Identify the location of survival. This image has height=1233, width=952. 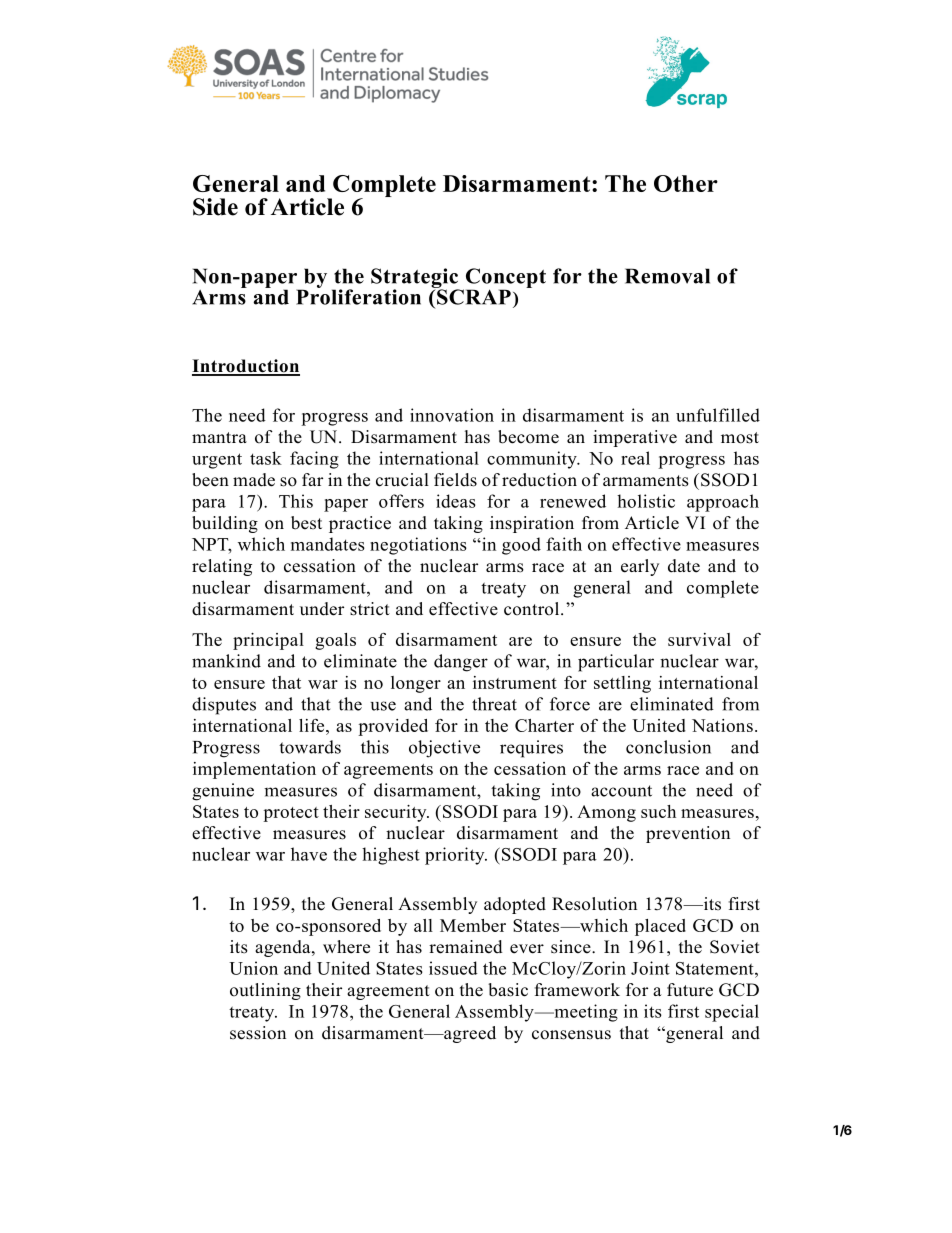
(699, 639).
